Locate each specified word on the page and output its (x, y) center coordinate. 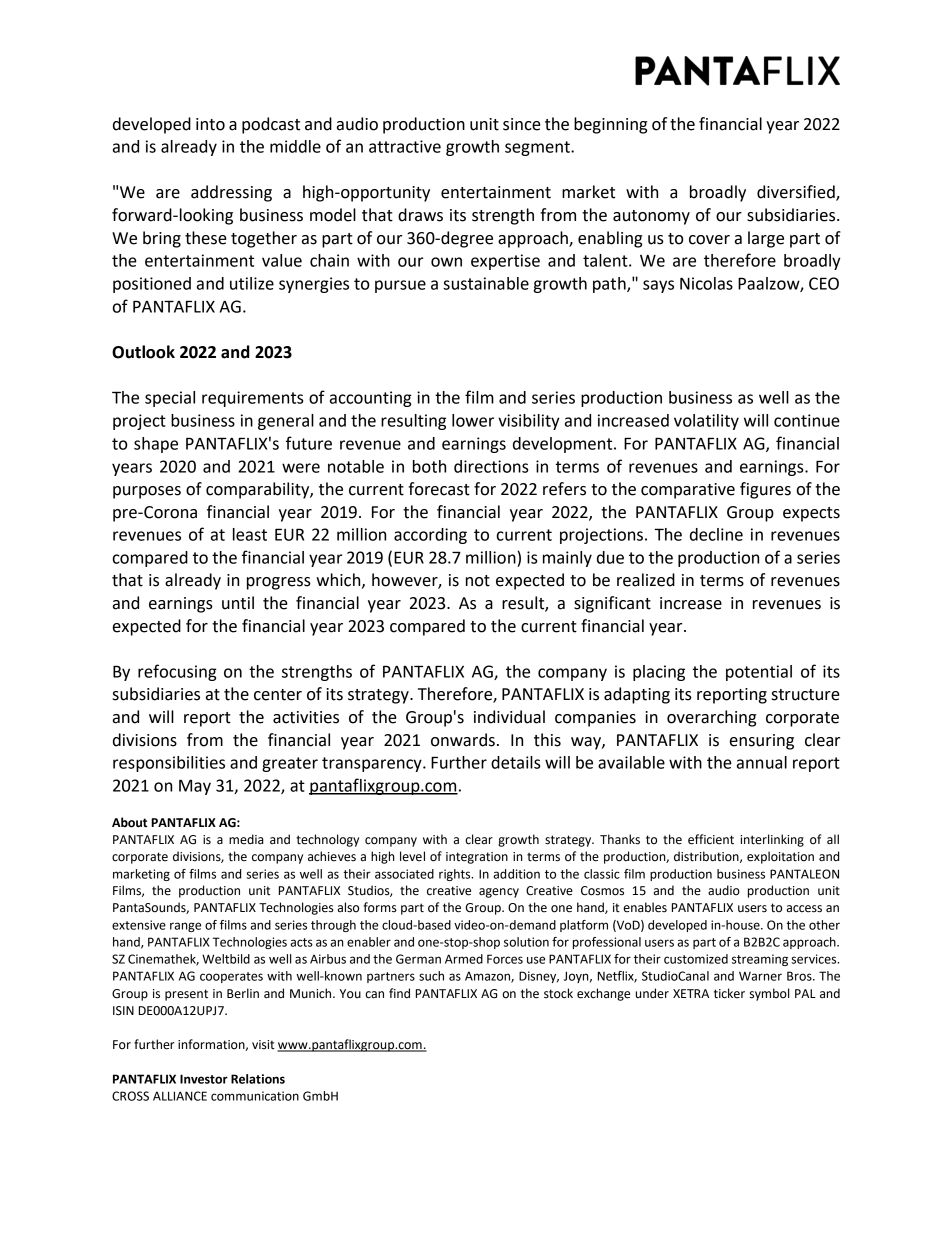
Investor (204, 1079)
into (210, 124)
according (430, 536)
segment (538, 148)
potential (759, 673)
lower (473, 420)
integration (477, 858)
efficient (711, 839)
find (399, 993)
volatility (706, 422)
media (246, 839)
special (170, 399)
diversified (797, 193)
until (238, 603)
